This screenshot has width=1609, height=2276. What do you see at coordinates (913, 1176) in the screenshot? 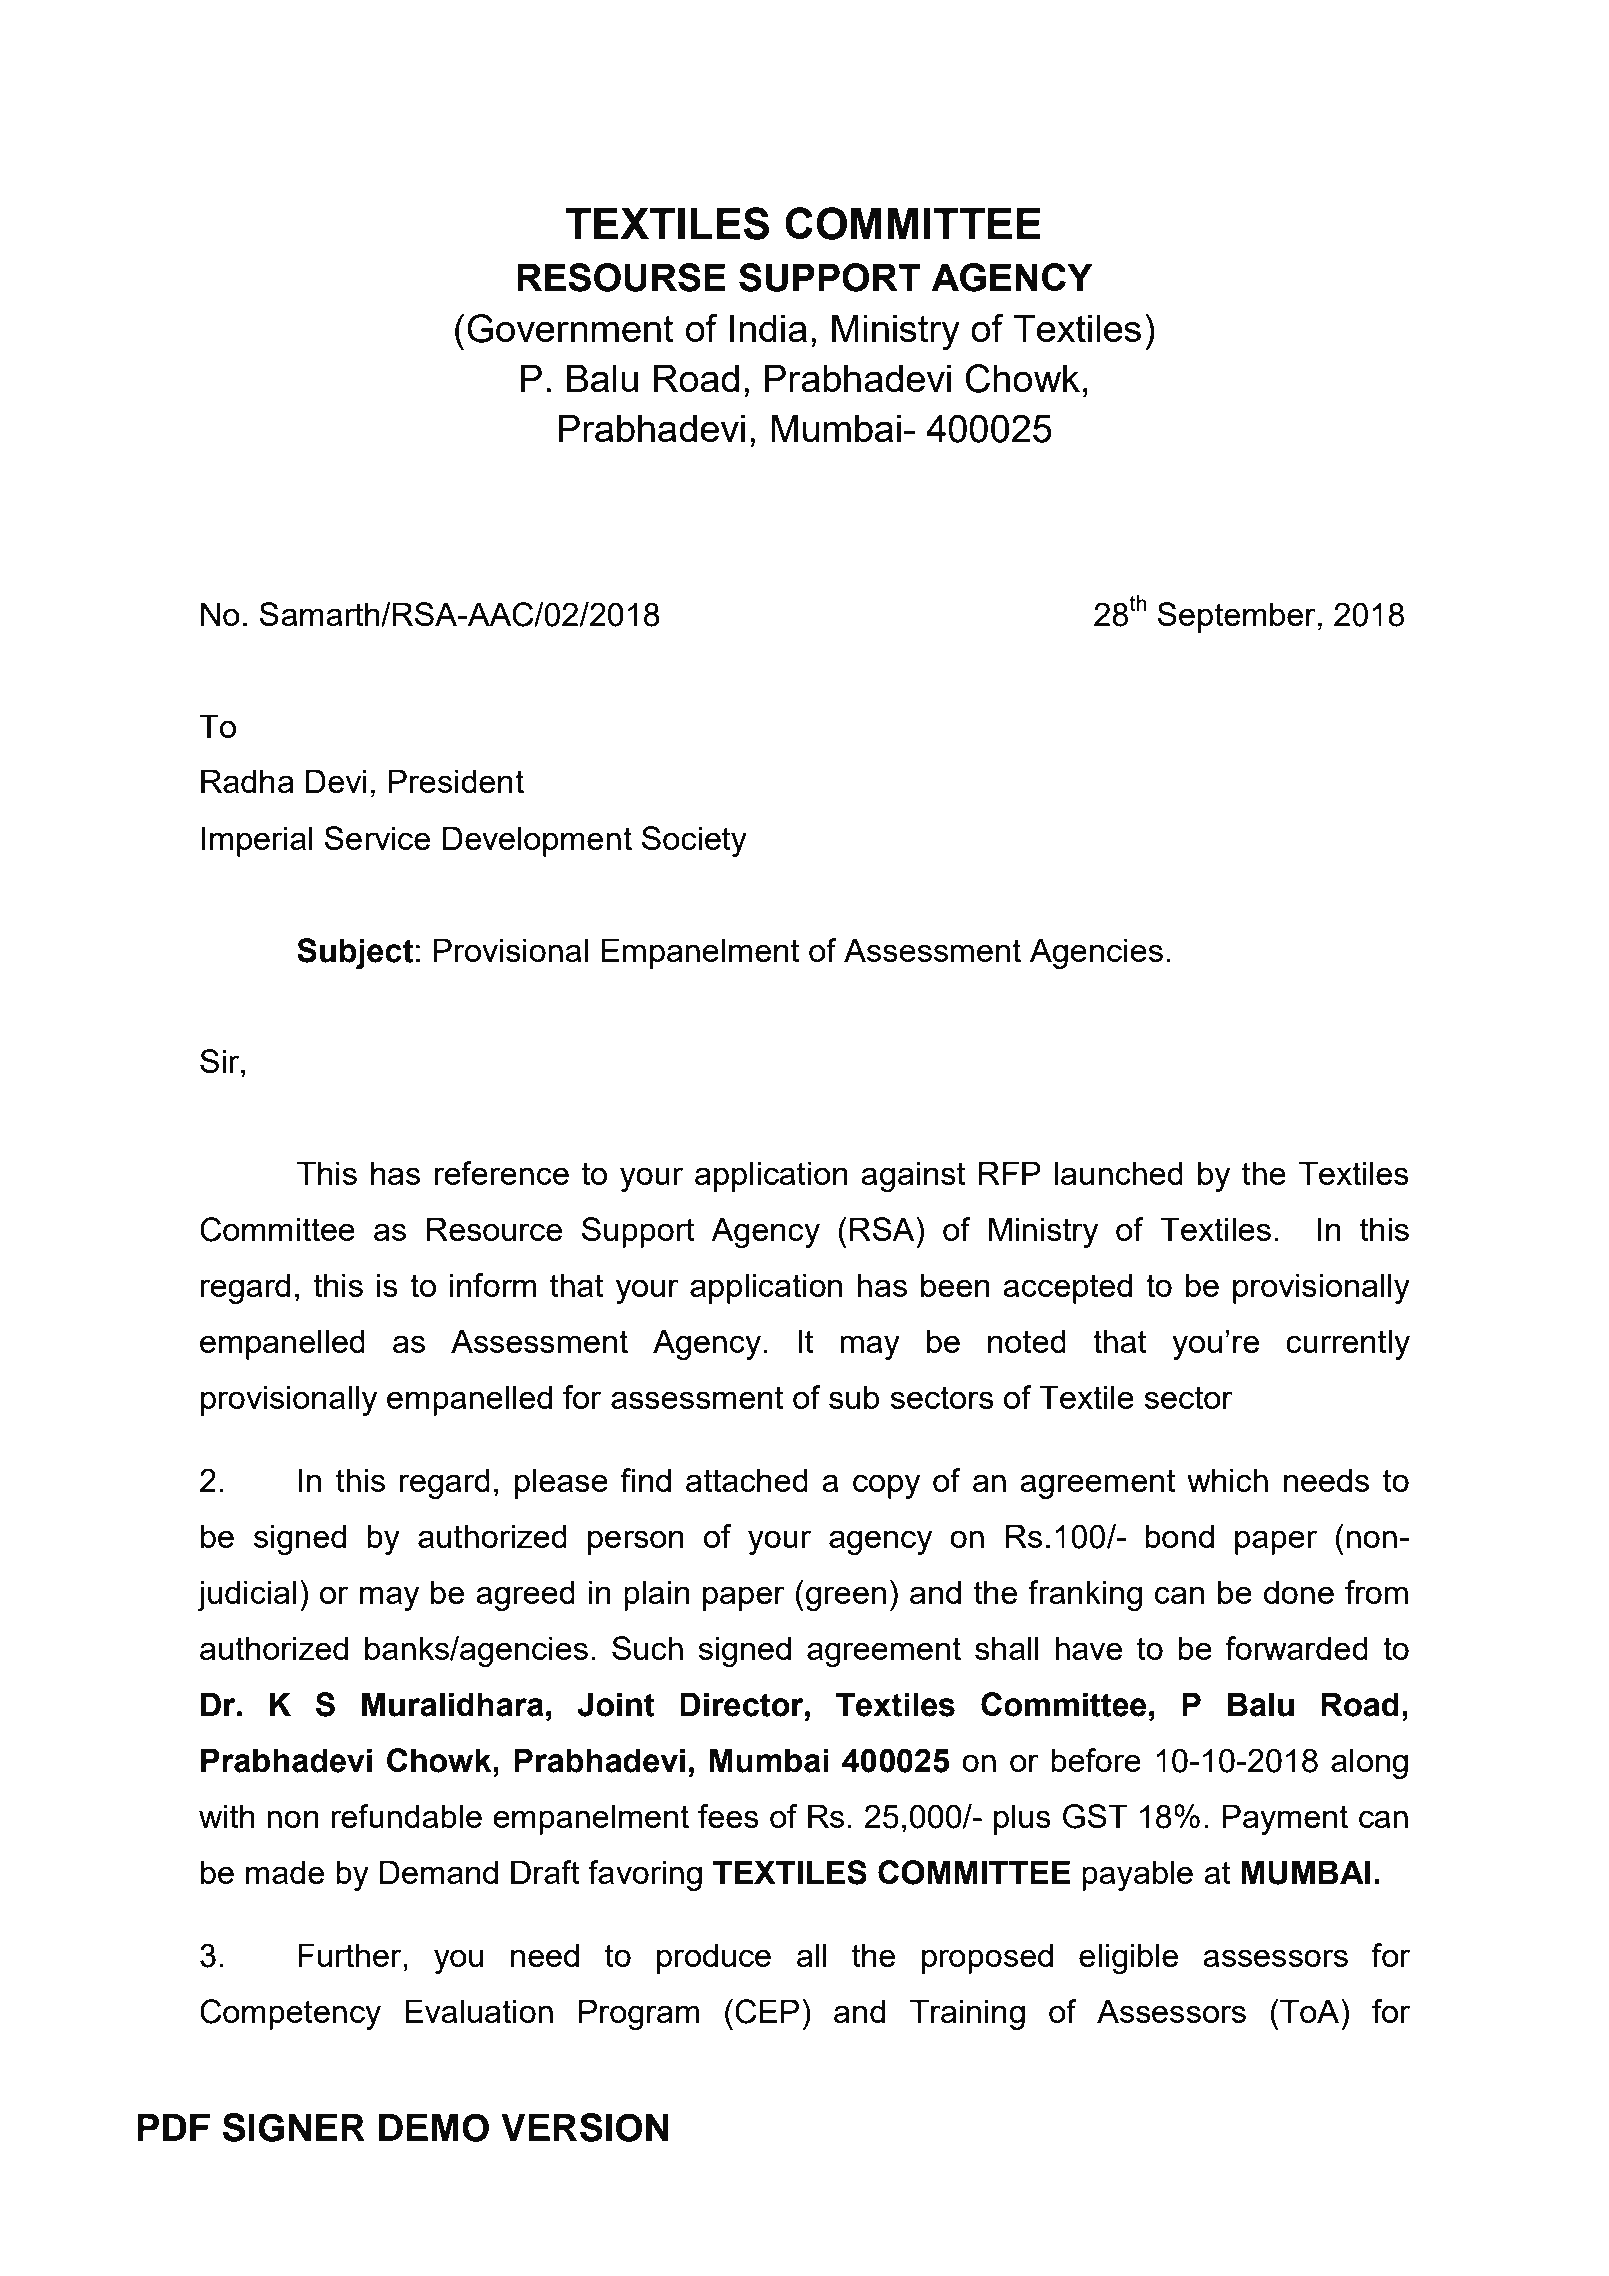
I see `against` at bounding box center [913, 1176].
